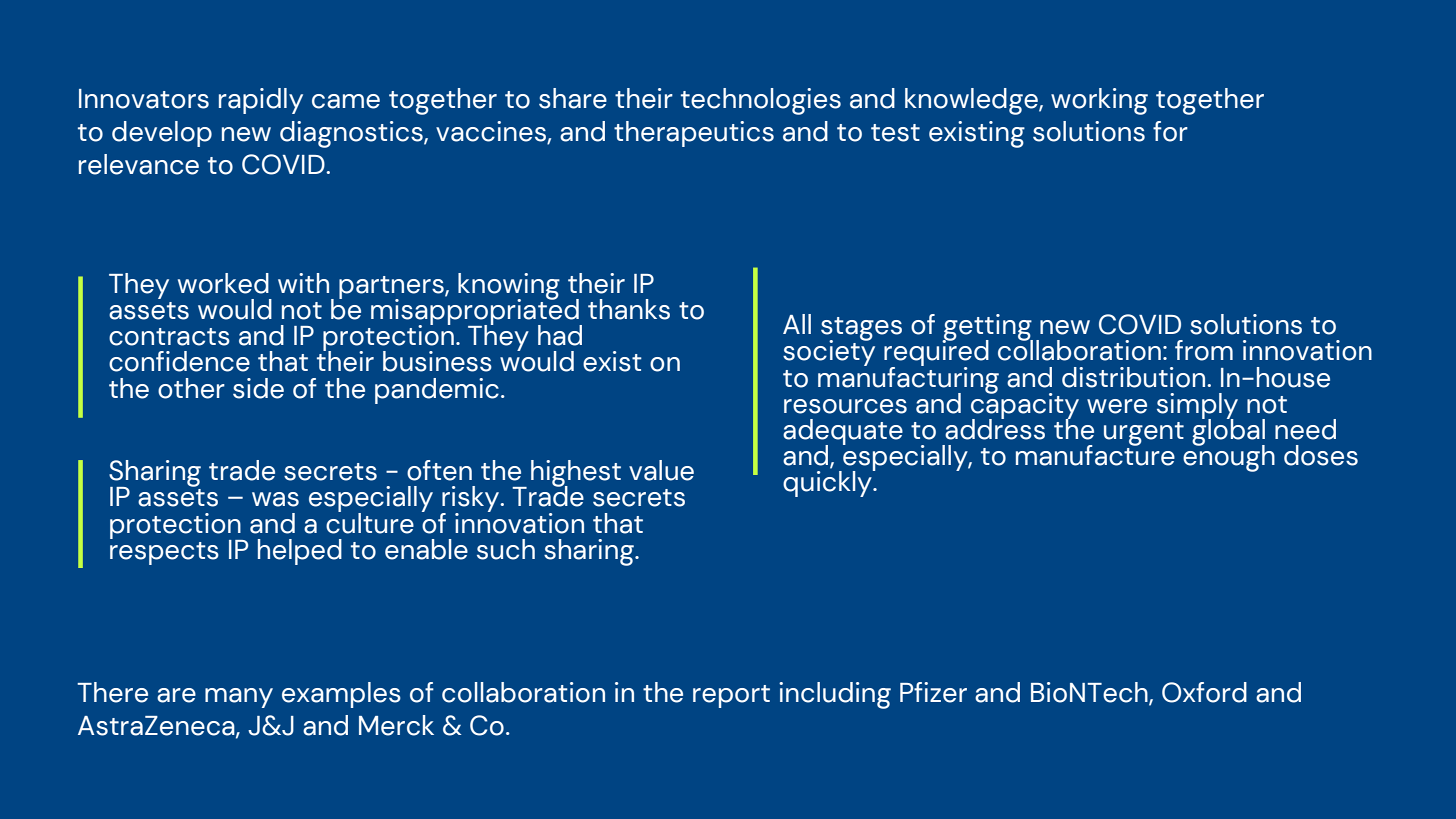  I want to click on therapeutics, so click(694, 134).
